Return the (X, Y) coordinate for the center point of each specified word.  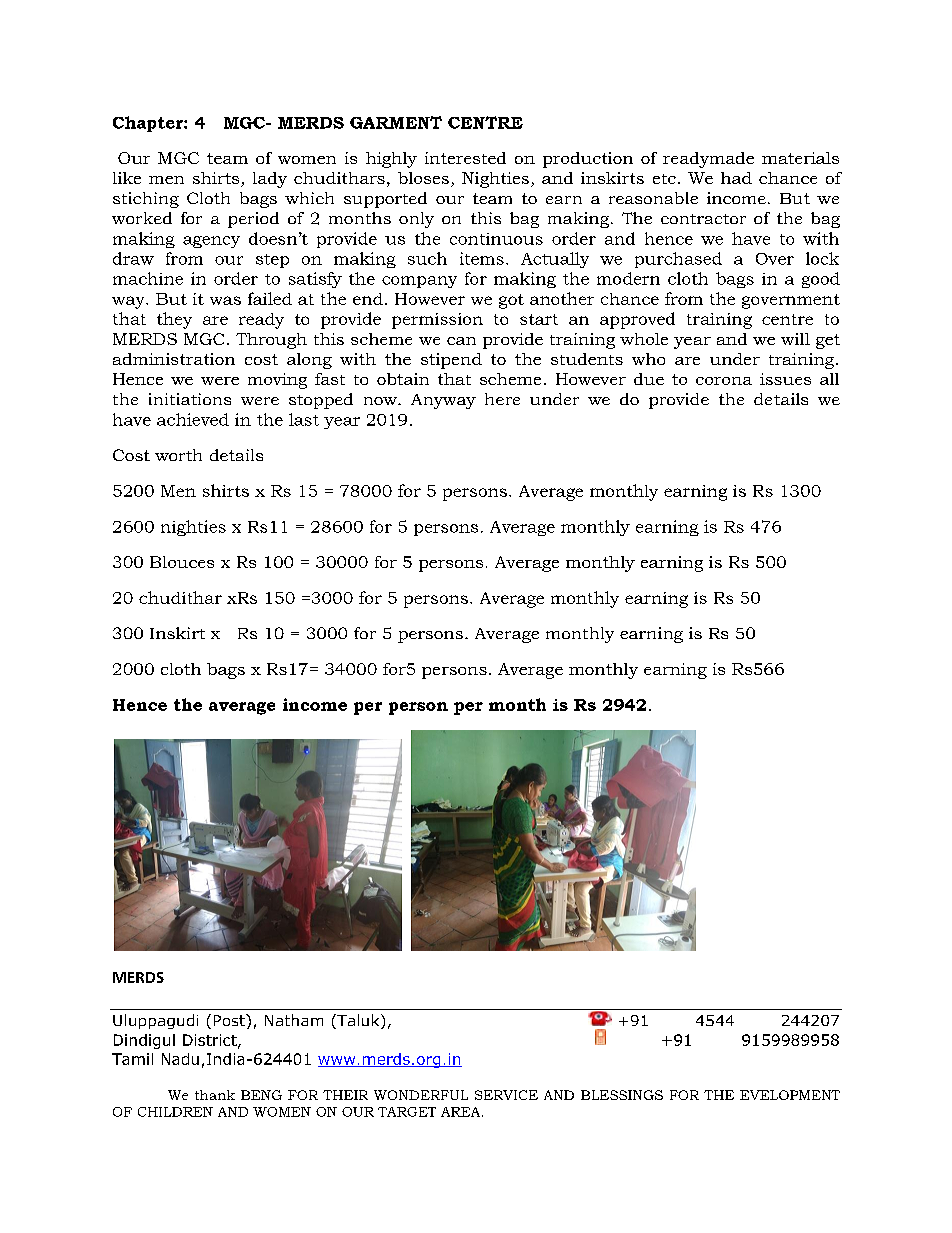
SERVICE (506, 1095)
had (736, 178)
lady (270, 180)
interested (465, 158)
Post (230, 1020)
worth (178, 455)
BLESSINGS (622, 1095)
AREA (462, 1112)
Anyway (443, 401)
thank (215, 1095)
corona (724, 381)
